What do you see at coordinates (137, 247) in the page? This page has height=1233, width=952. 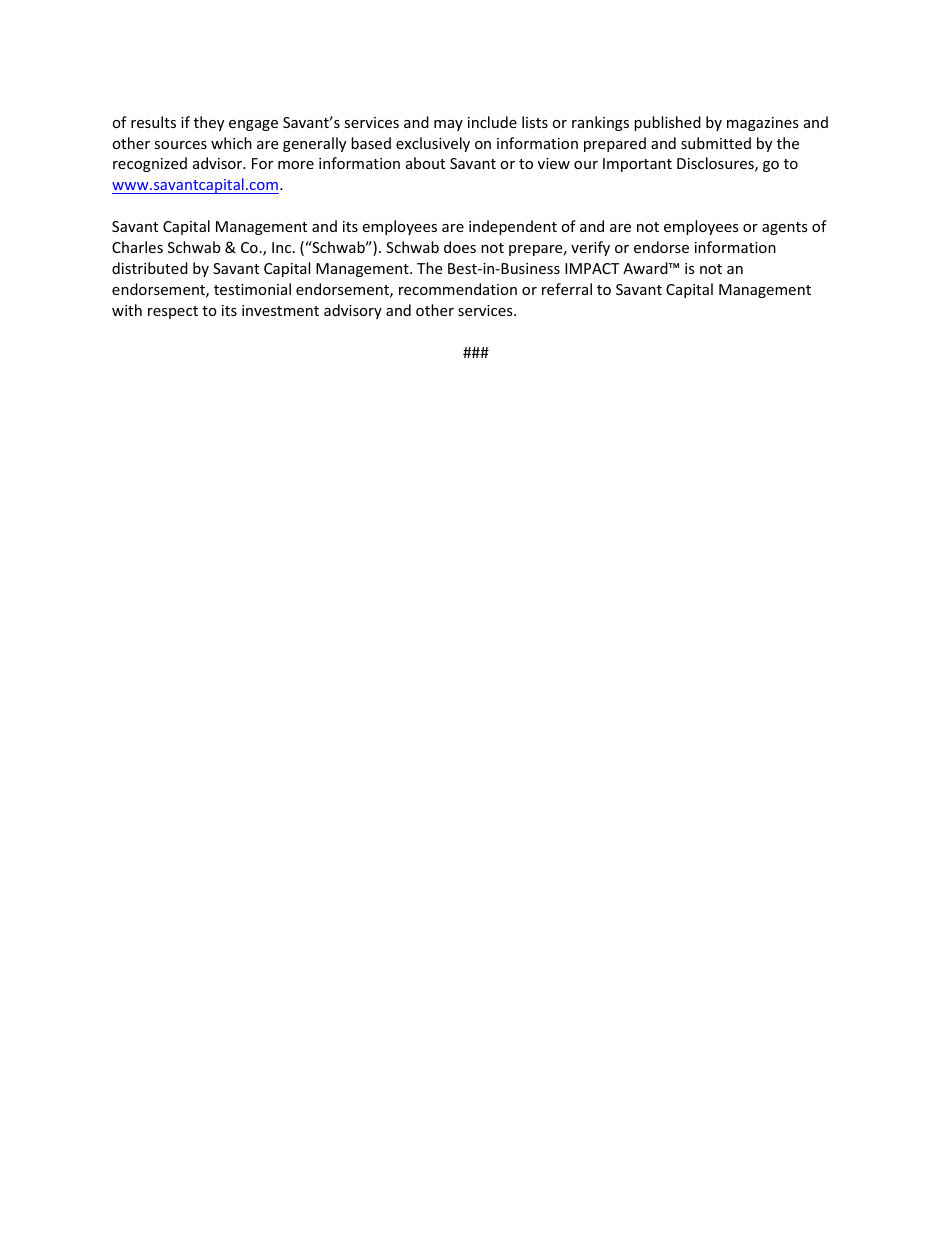 I see `Charles` at bounding box center [137, 247].
